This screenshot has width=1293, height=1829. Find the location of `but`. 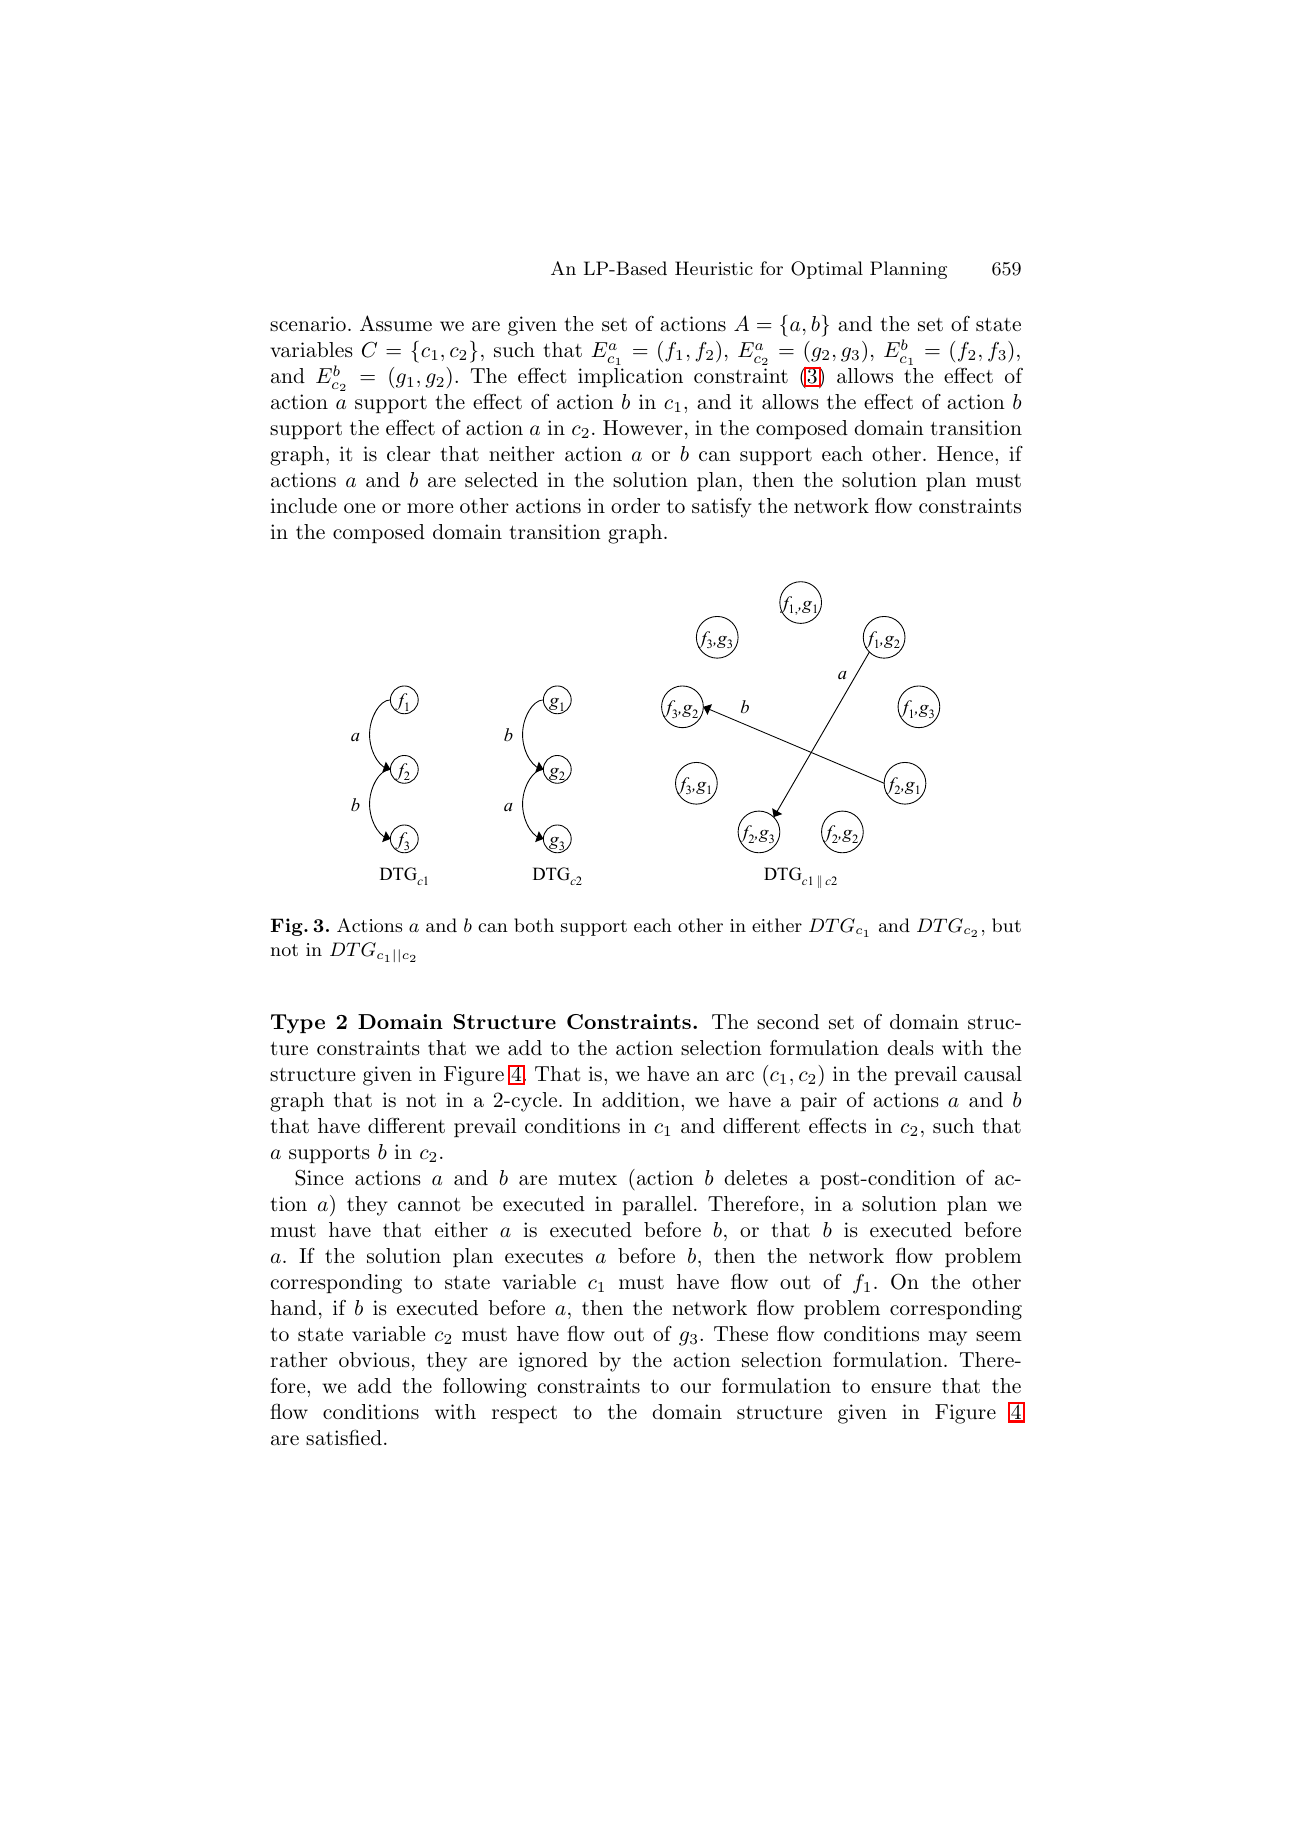

but is located at coordinates (1006, 925).
